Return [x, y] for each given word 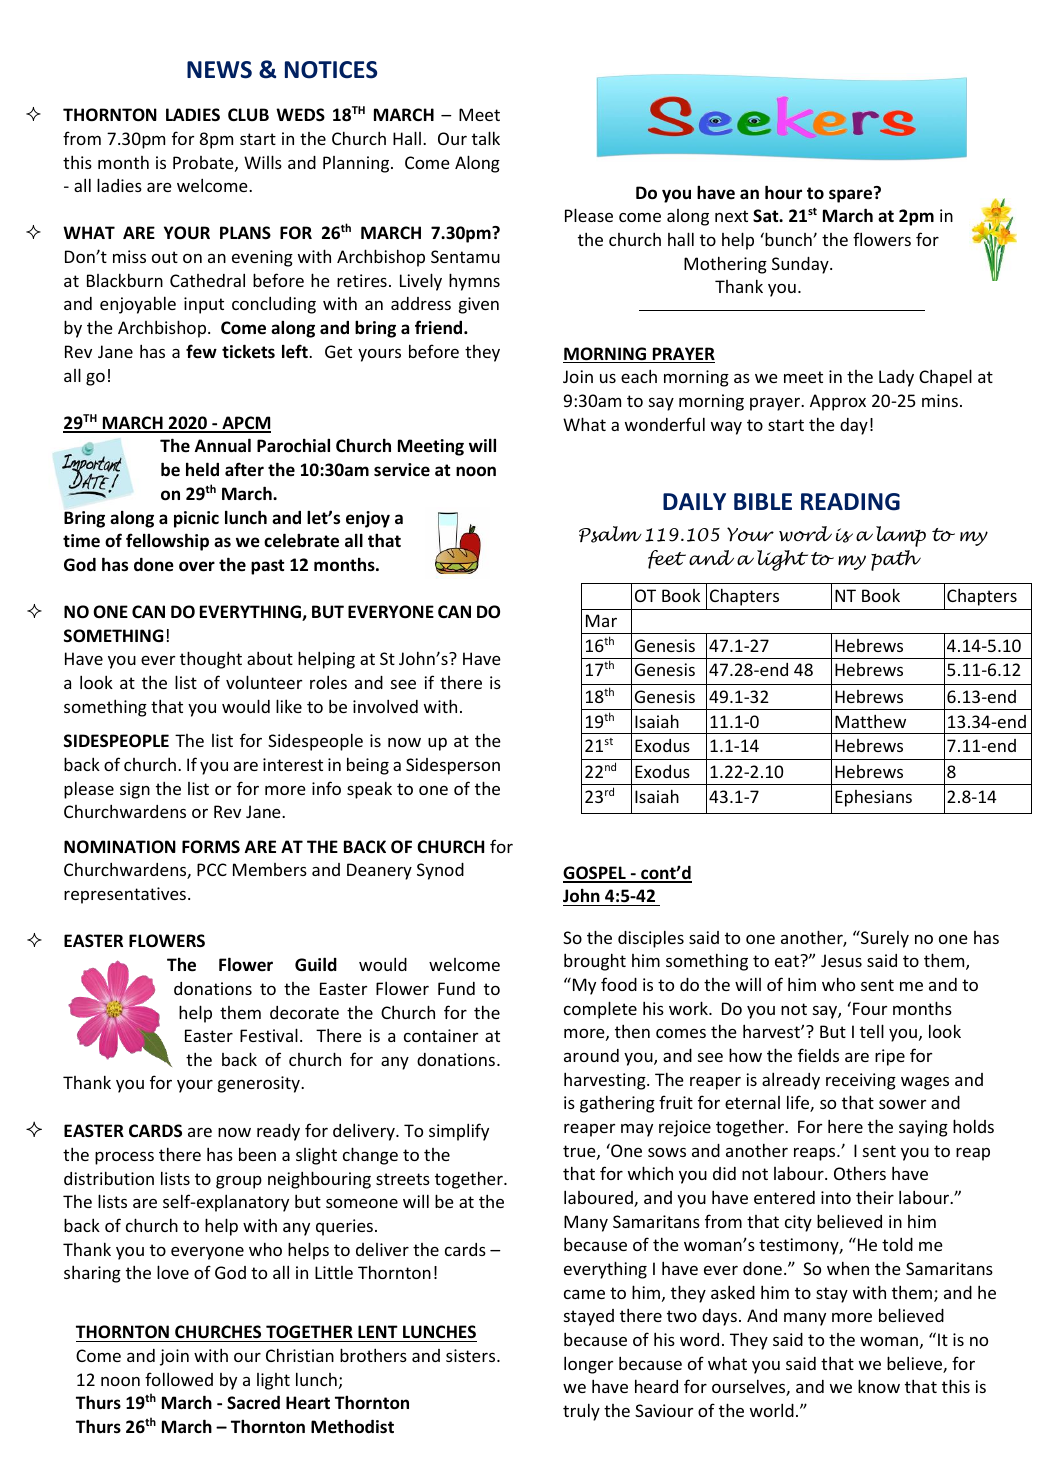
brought [595, 962]
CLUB [248, 114]
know [879, 1386]
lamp [901, 536]
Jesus [841, 960]
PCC [212, 869]
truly [581, 1412]
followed [179, 1379]
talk [486, 138]
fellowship [167, 542]
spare [852, 195]
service [402, 470]
